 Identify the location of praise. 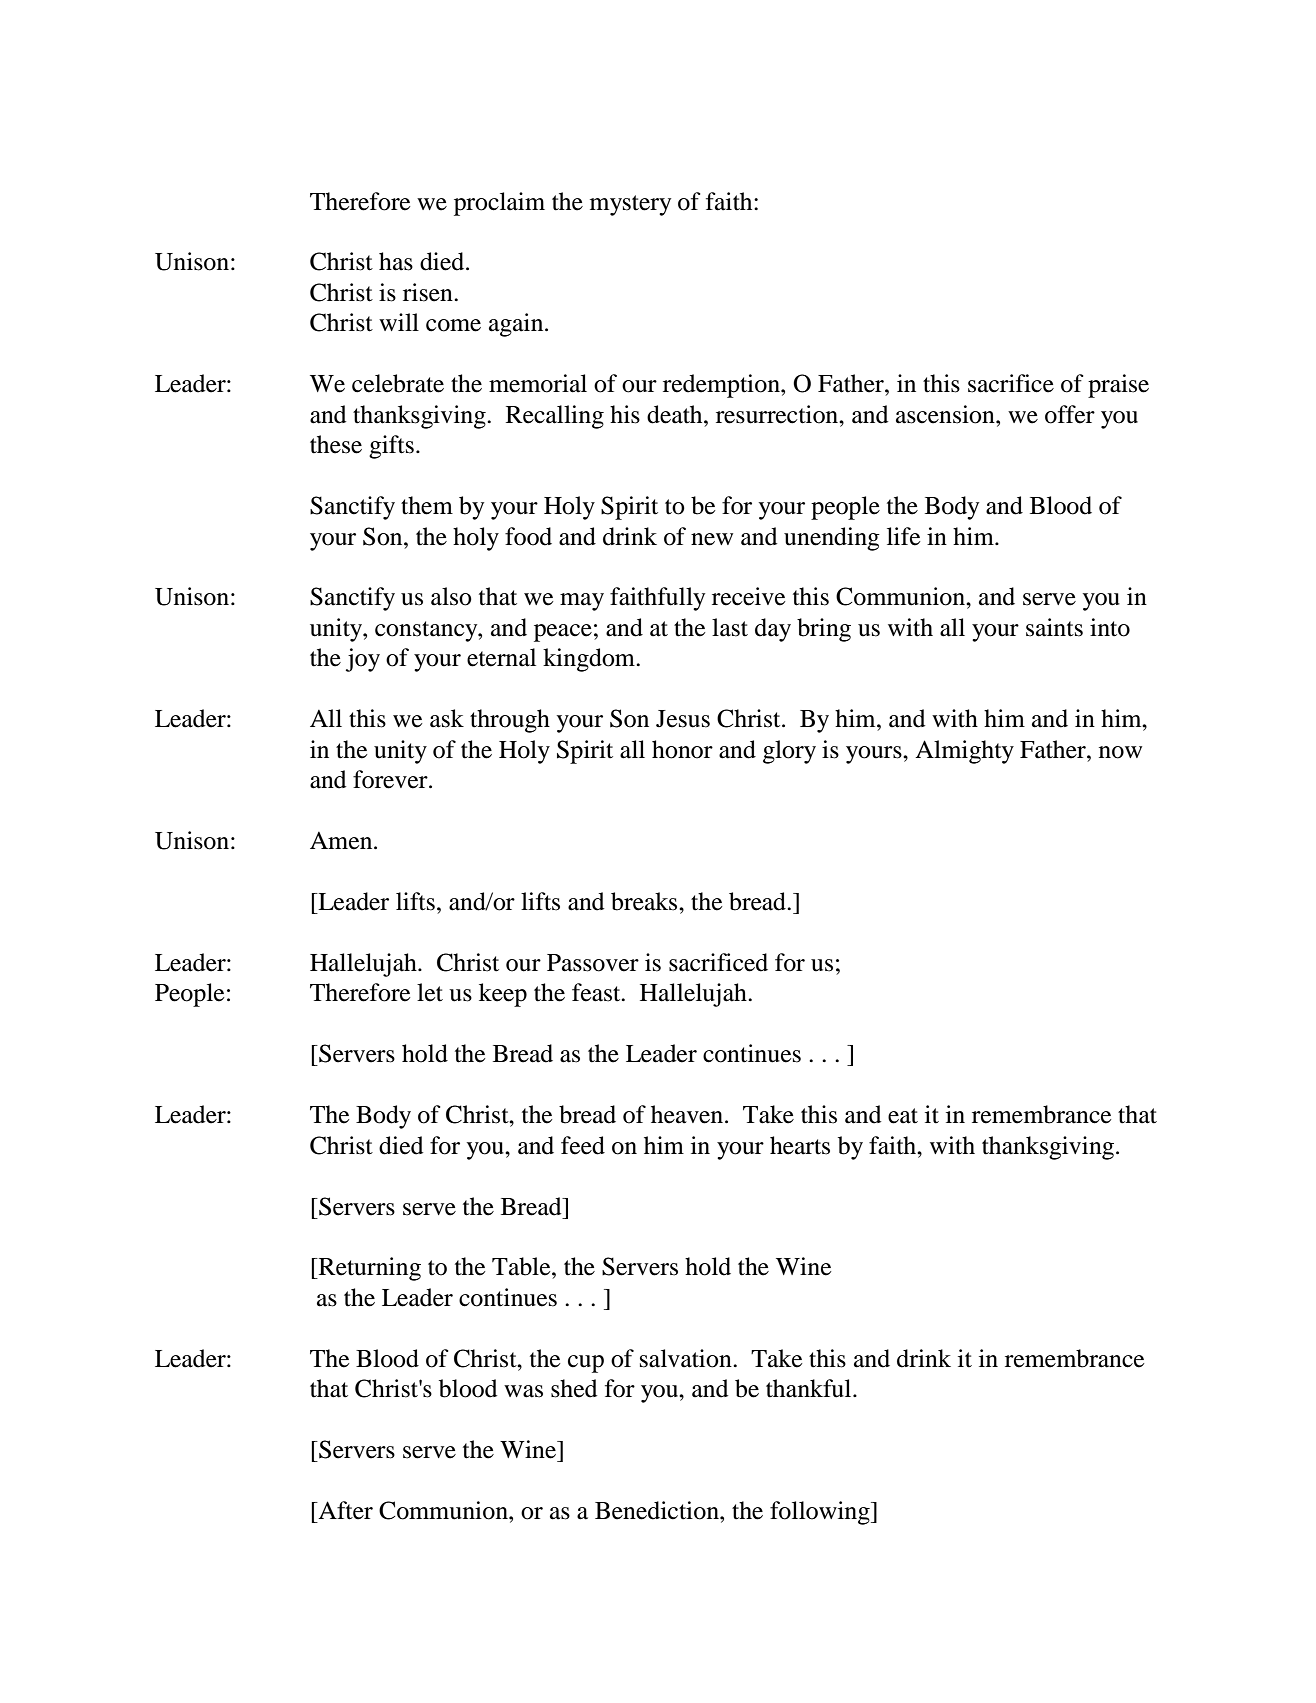
(1118, 386).
